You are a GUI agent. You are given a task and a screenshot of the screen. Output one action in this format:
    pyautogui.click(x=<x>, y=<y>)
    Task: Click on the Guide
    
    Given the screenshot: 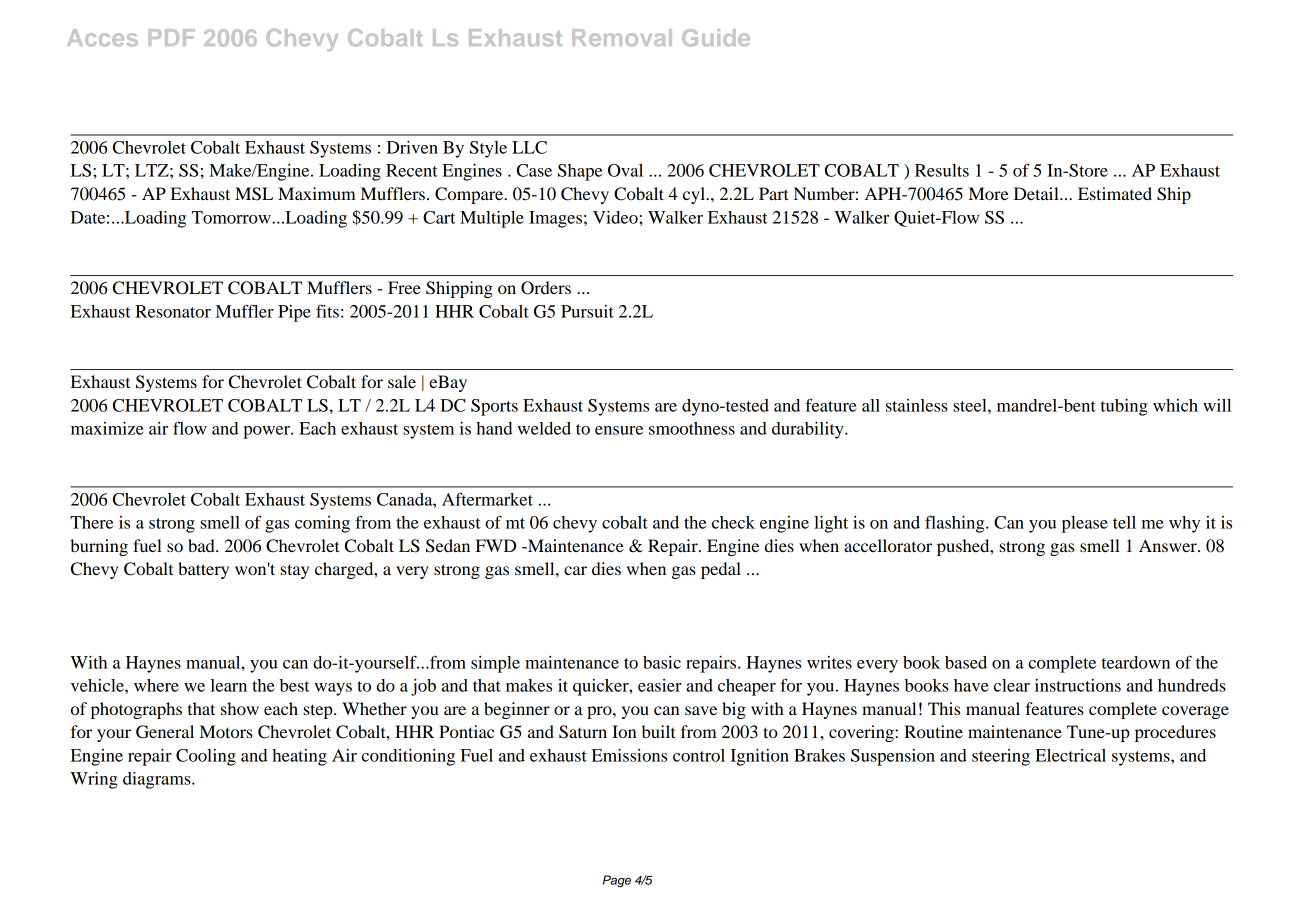 What is the action you would take?
    pyautogui.click(x=716, y=38)
